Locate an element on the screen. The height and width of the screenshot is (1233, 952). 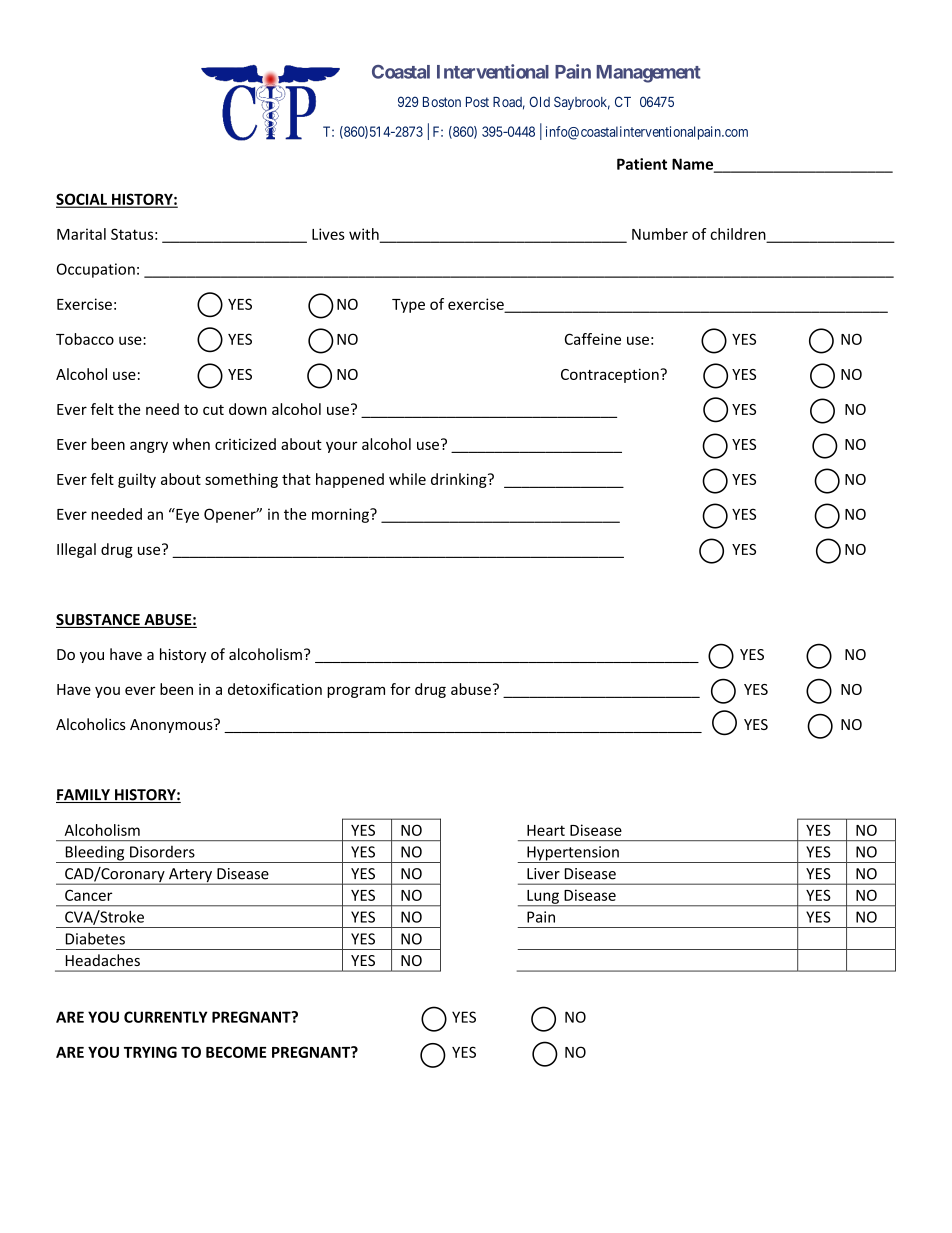
morning is located at coordinates (341, 515).
